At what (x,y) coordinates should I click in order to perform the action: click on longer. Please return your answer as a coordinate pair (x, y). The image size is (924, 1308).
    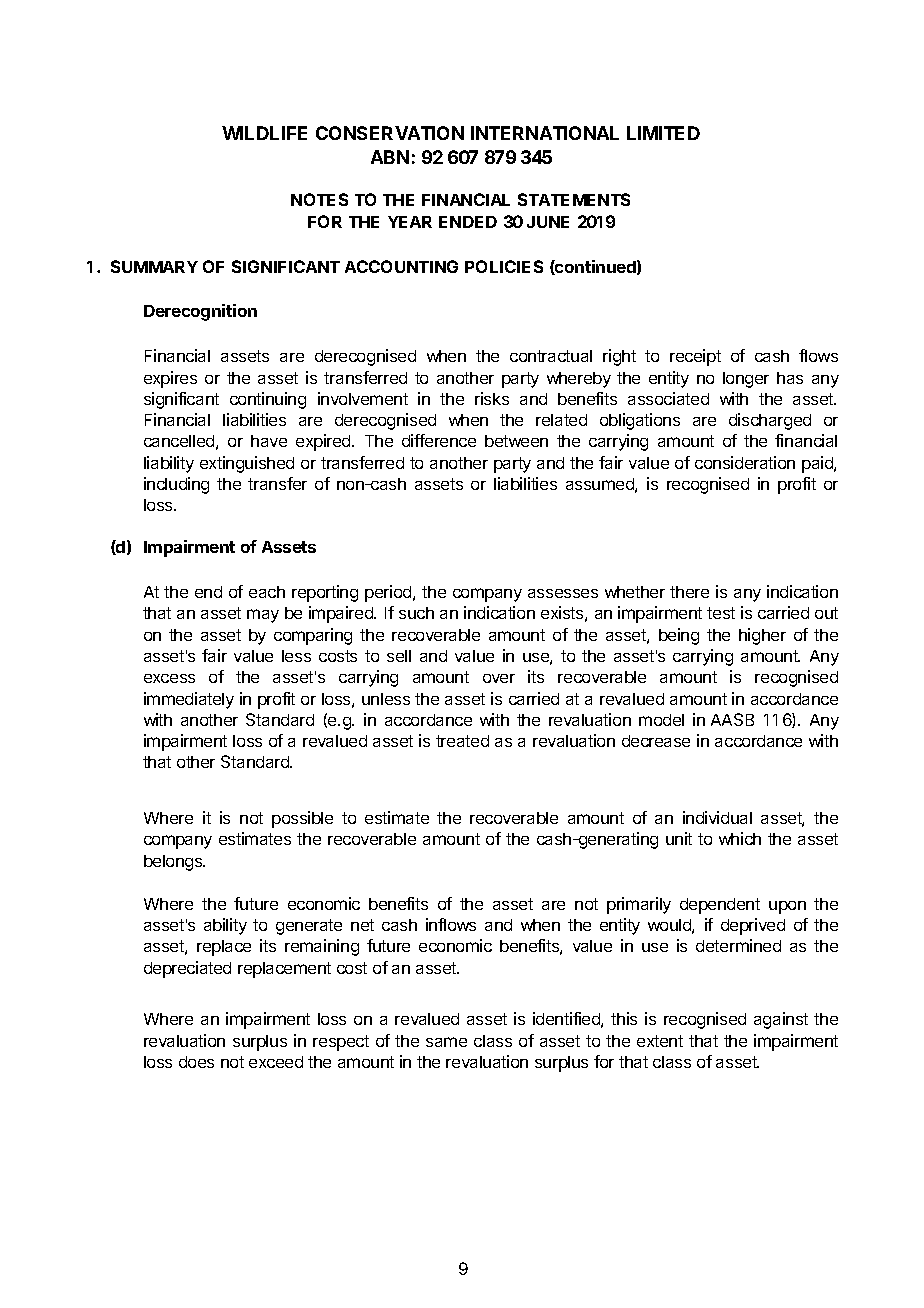
    Looking at the image, I should click on (746, 380).
